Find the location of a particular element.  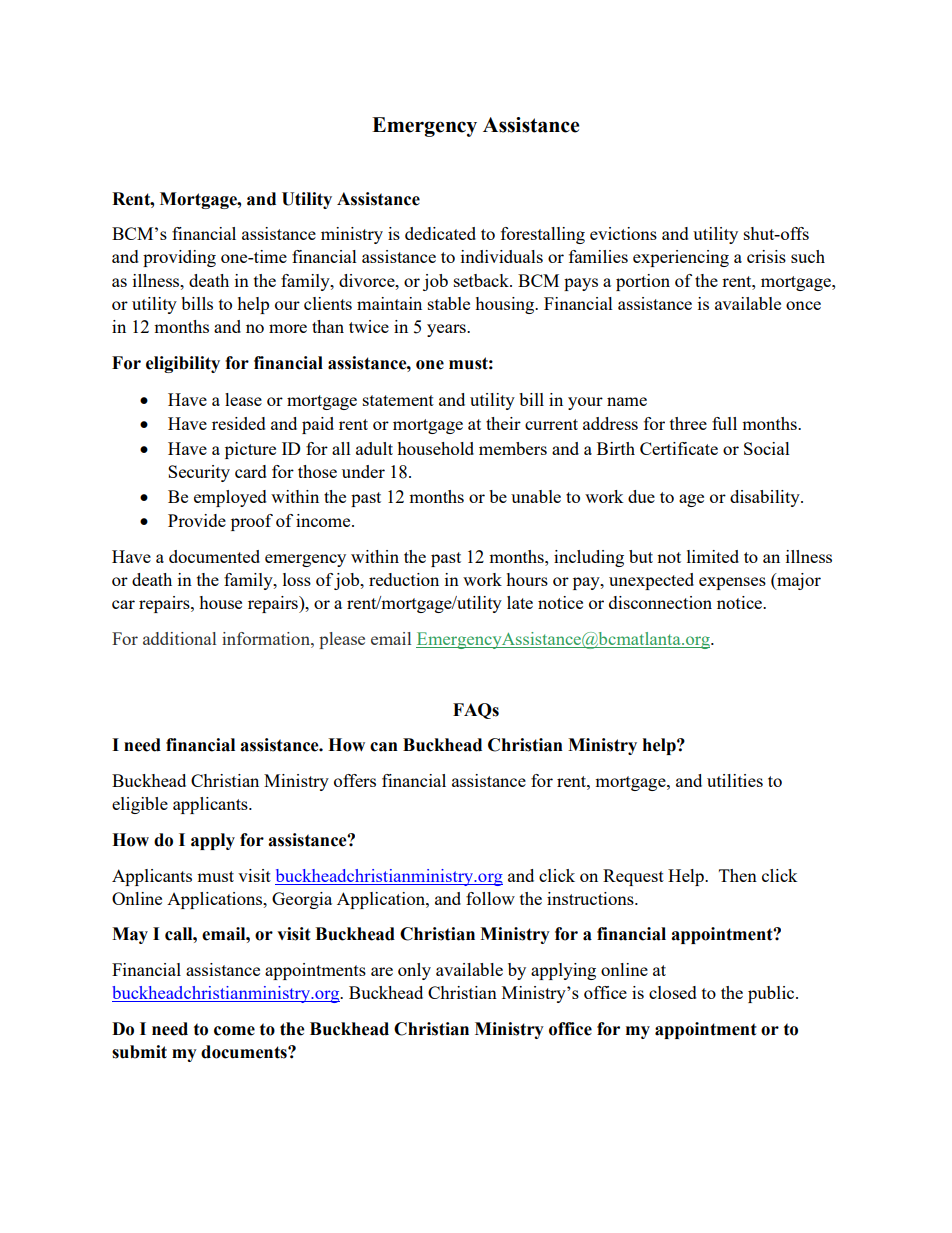

utilities is located at coordinates (735, 780).
